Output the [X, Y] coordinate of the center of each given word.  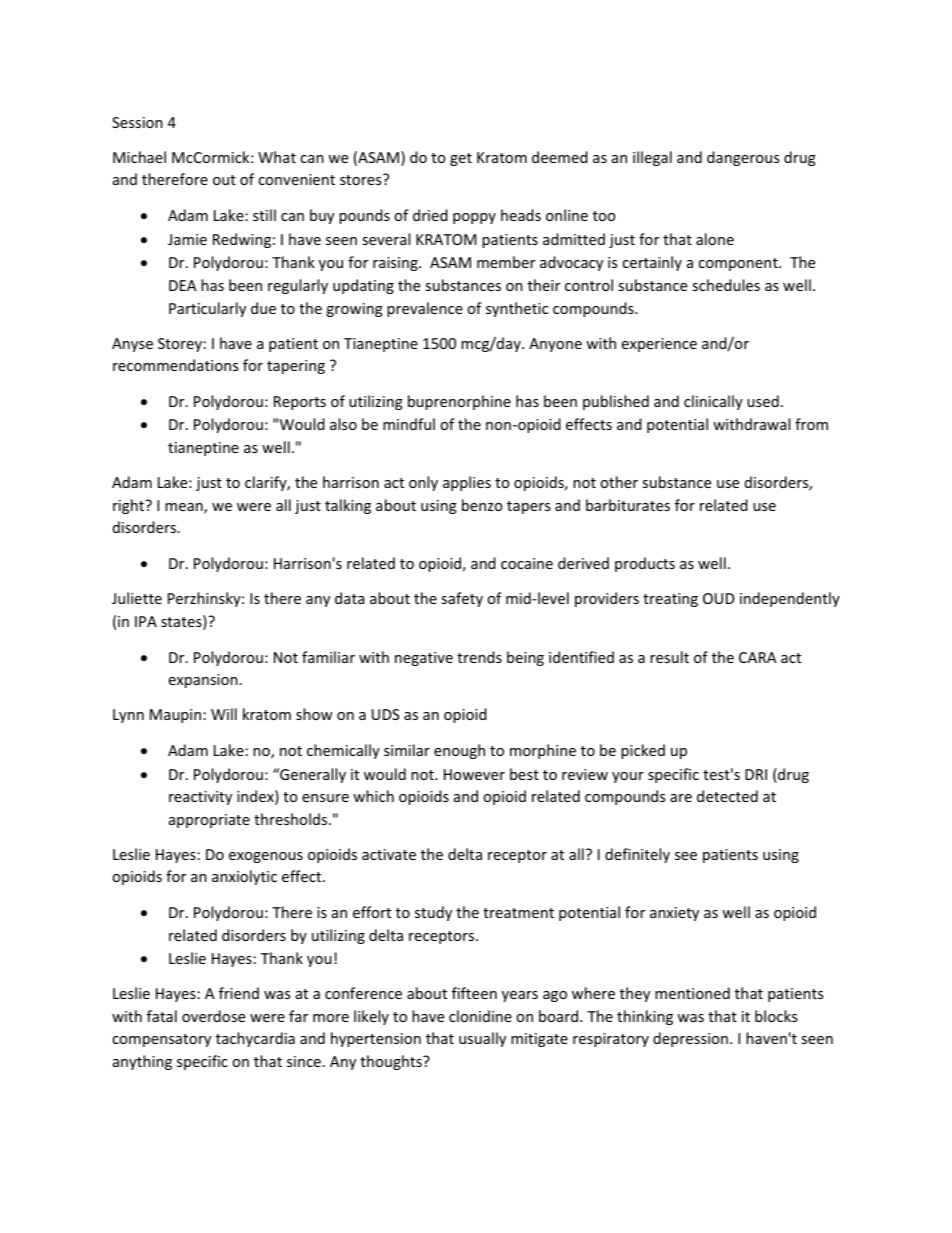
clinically [713, 402]
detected [727, 796]
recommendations [175, 365]
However [474, 774]
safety [462, 599]
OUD [719, 598]
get [461, 159]
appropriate [209, 821]
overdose [213, 1016]
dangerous [743, 158]
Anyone [555, 345]
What [277, 157]
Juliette [137, 598]
